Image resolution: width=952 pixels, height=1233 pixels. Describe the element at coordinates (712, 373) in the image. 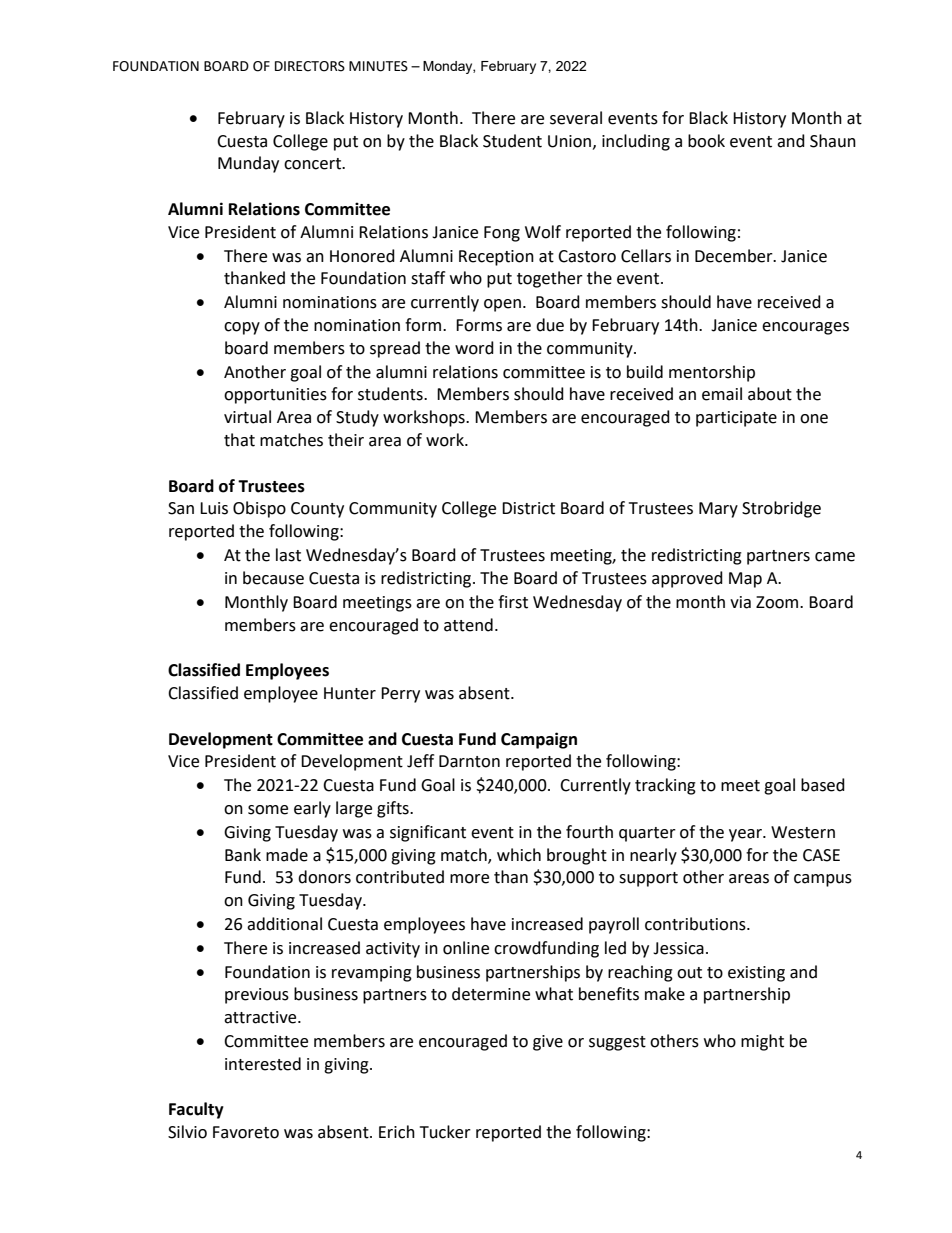

I see `mentorship` at that location.
